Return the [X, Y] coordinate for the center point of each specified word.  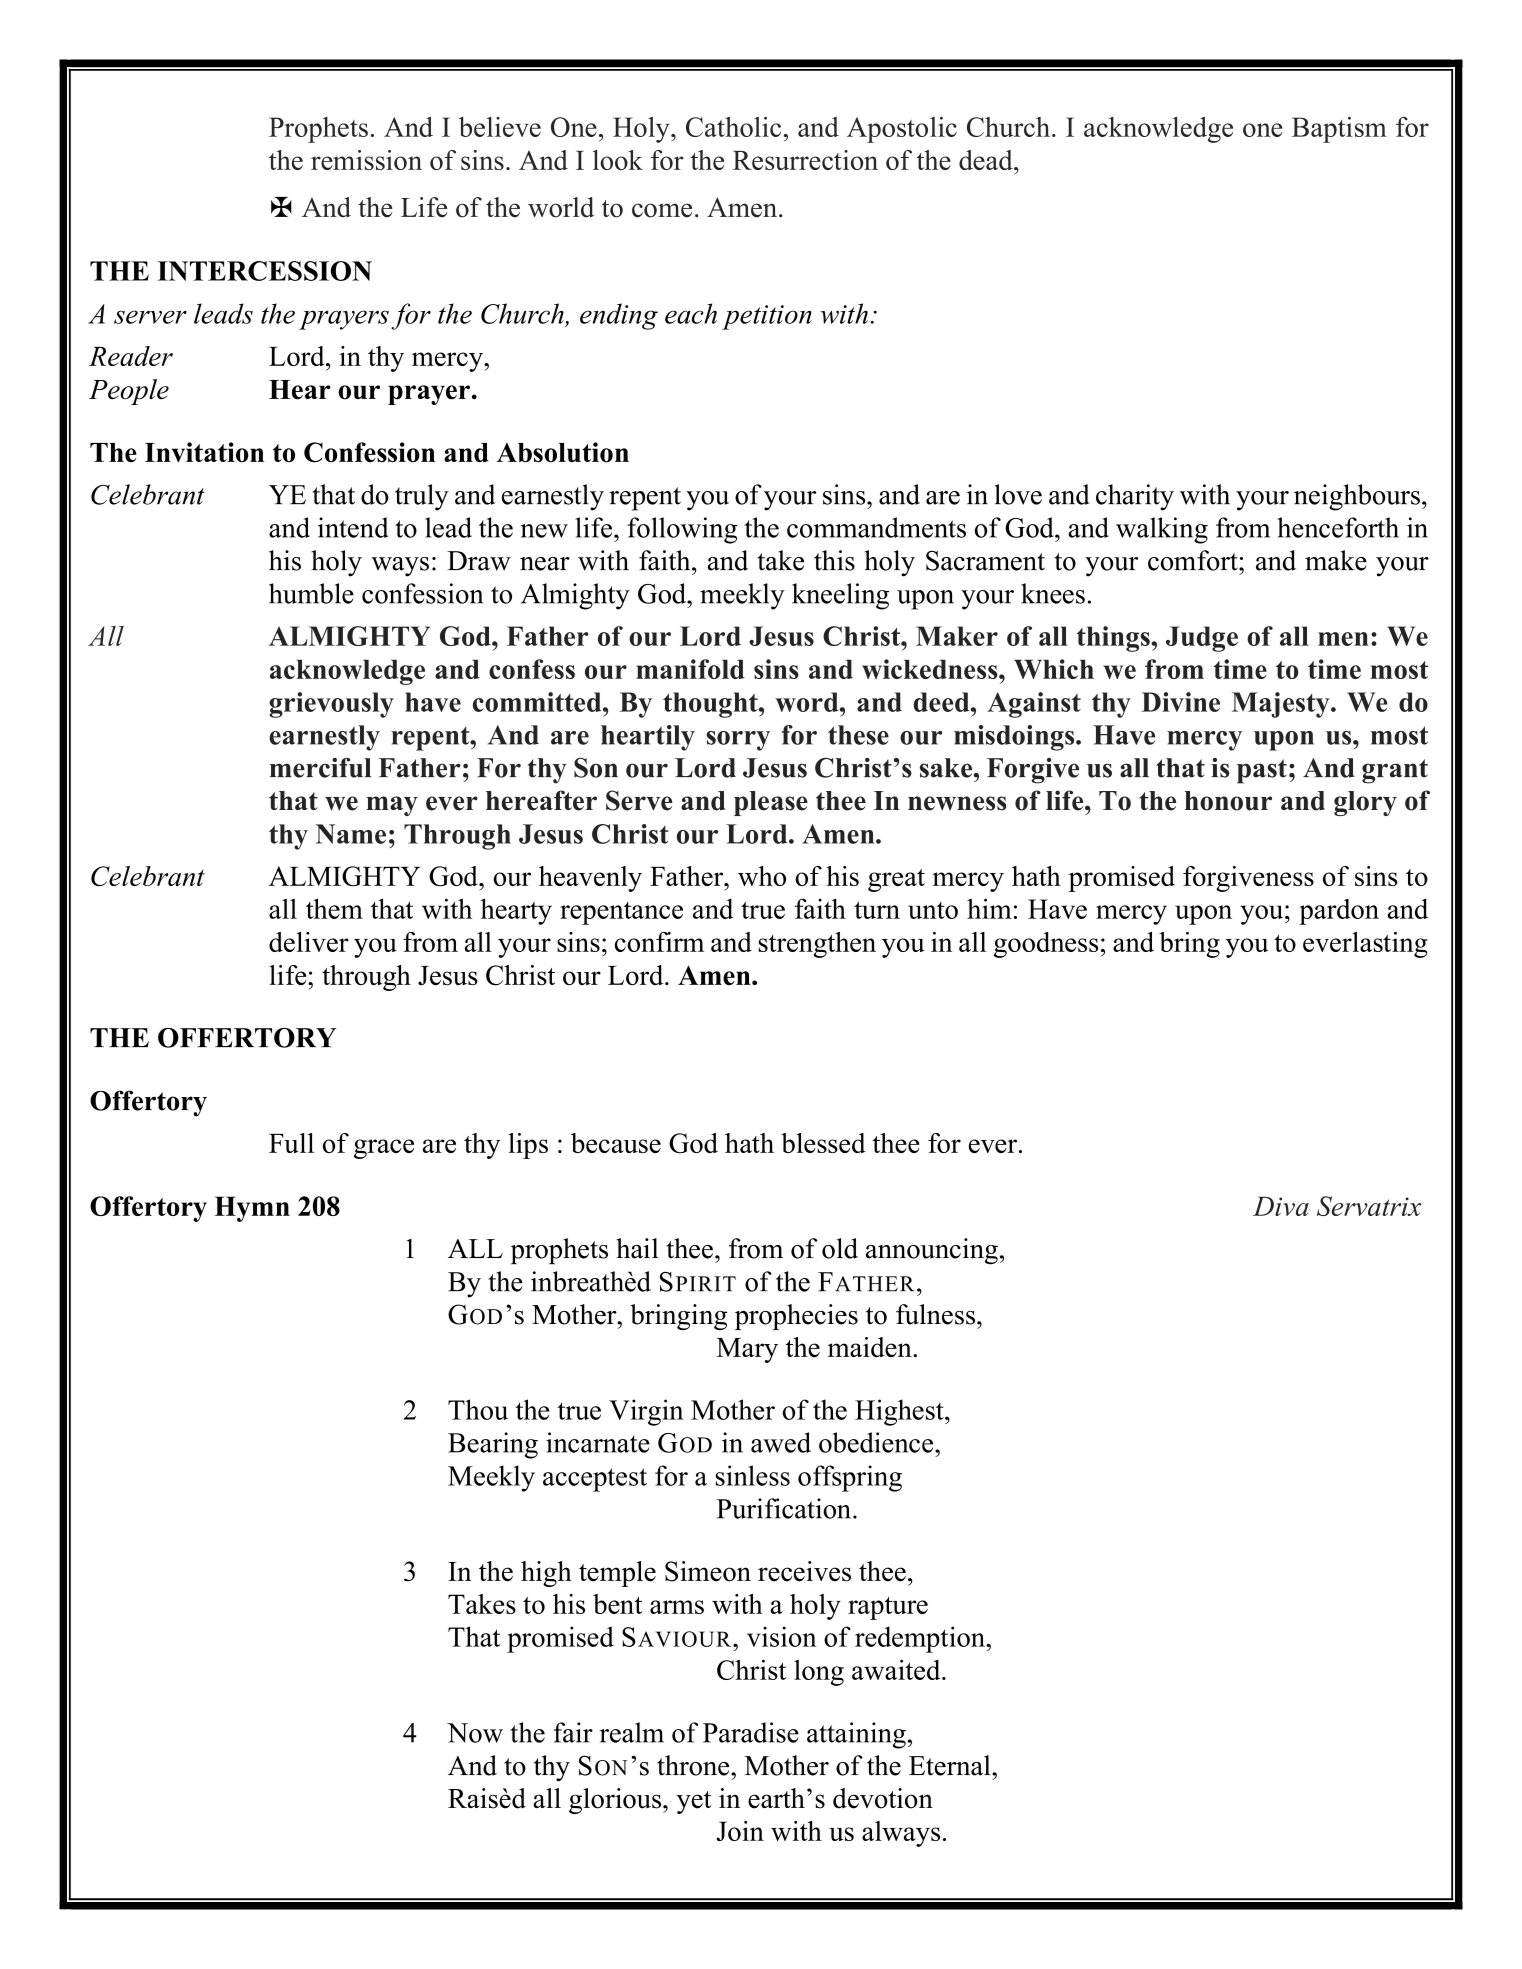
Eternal [951, 1765]
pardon [1339, 912]
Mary [747, 1350]
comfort [1194, 560]
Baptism [1339, 130]
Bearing [493, 1445]
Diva [1281, 1206]
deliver [309, 942]
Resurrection [805, 160]
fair [573, 1732]
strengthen [817, 945]
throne [694, 1765]
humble [311, 593]
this [834, 560]
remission [366, 160]
